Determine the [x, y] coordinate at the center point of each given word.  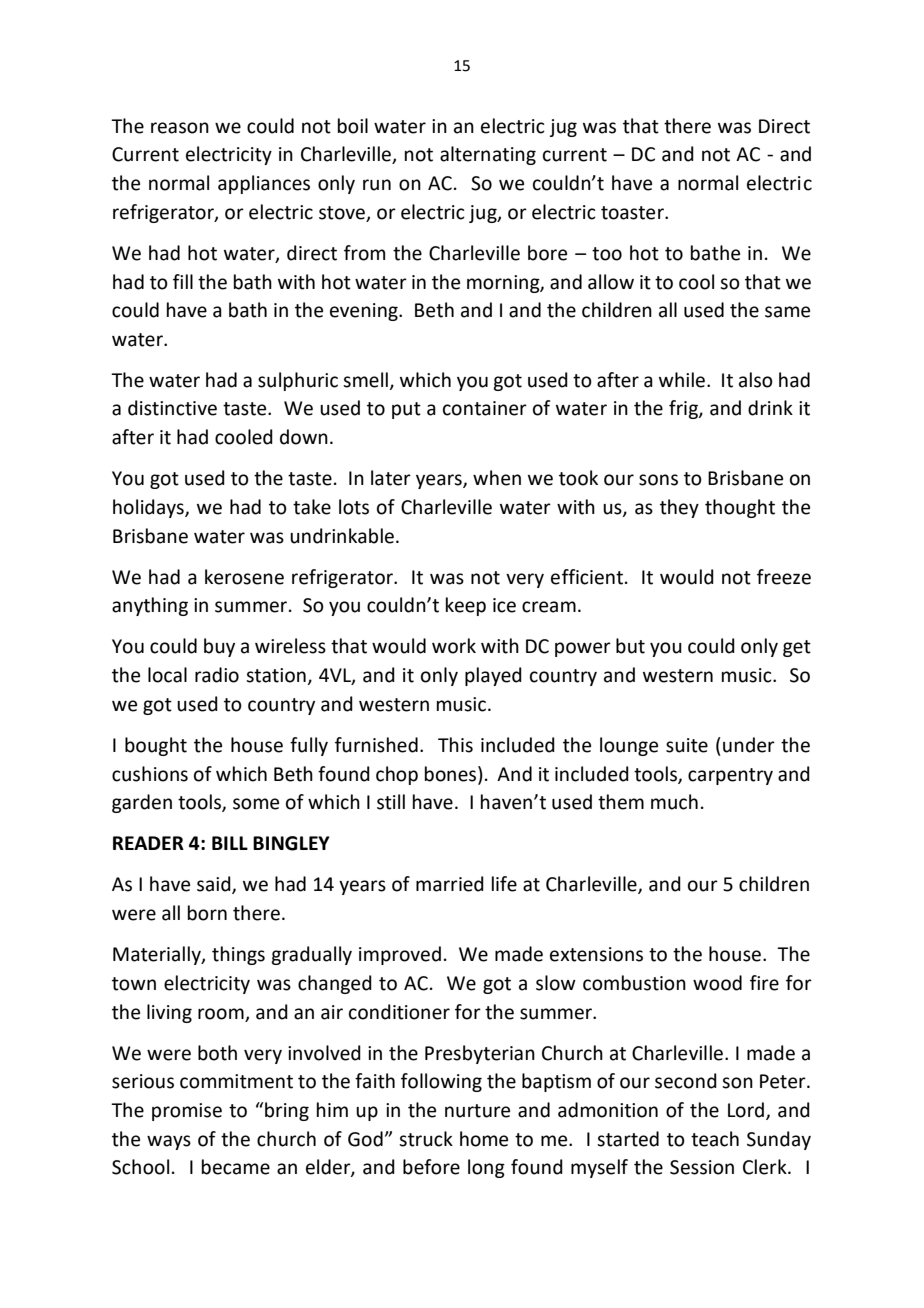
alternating [488, 155]
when [497, 478]
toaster [633, 213]
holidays [149, 508]
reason [180, 128]
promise [187, 1112]
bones [452, 774]
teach [715, 1139]
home [484, 1139]
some [256, 804]
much [674, 802]
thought [740, 508]
